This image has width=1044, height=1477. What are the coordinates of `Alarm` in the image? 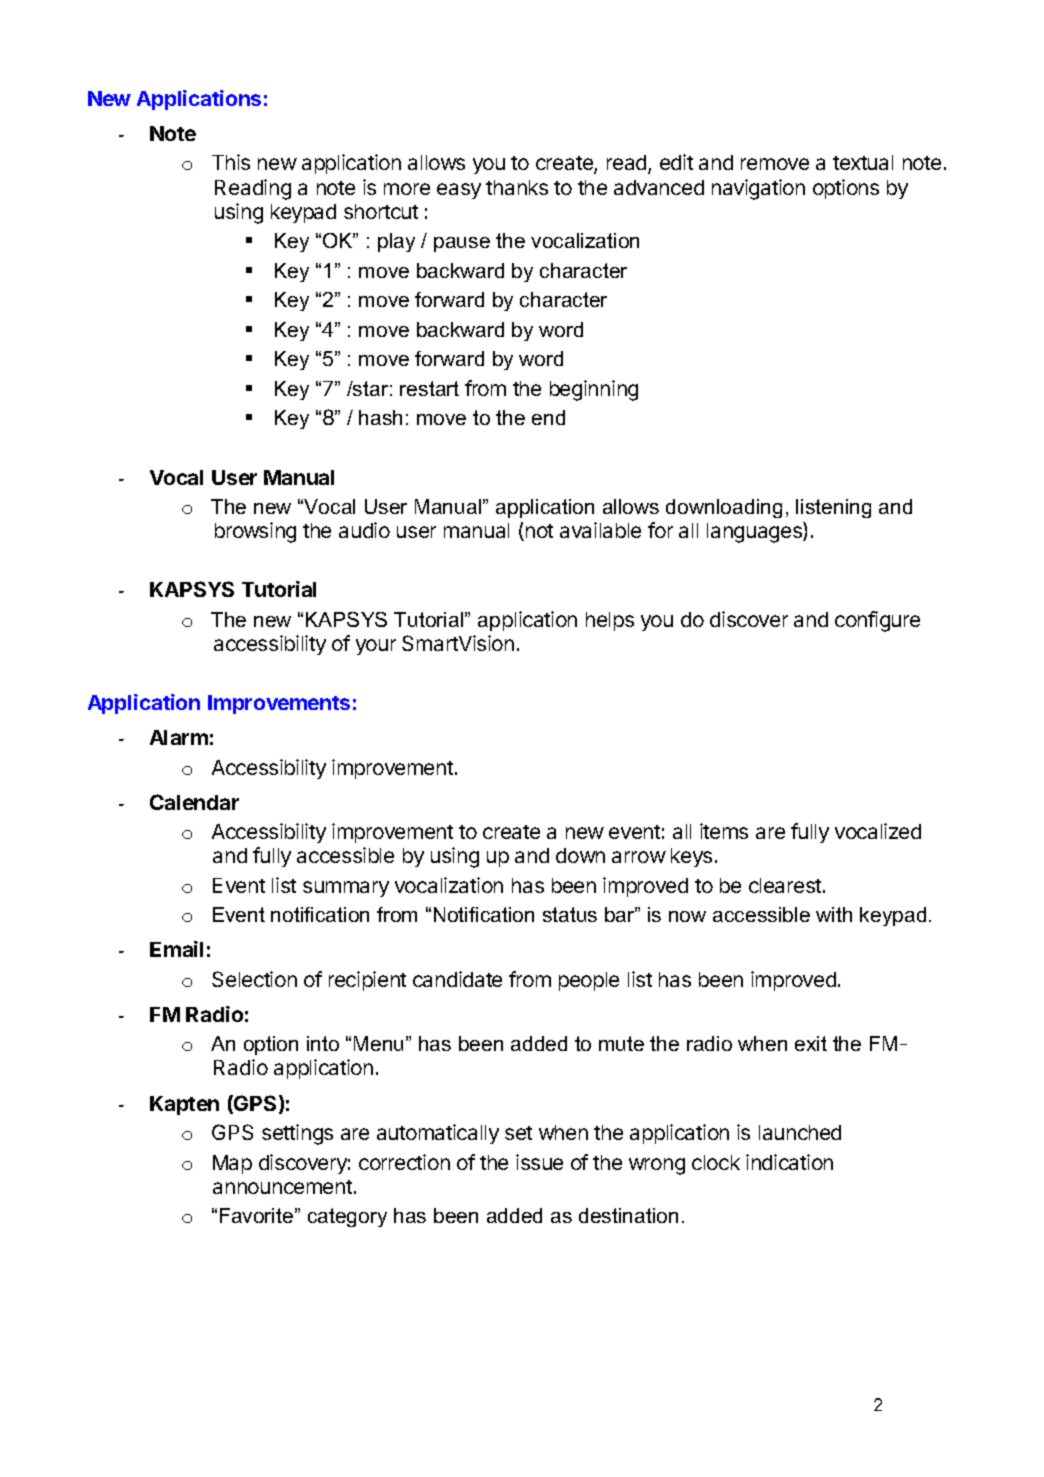 It's located at (179, 737).
